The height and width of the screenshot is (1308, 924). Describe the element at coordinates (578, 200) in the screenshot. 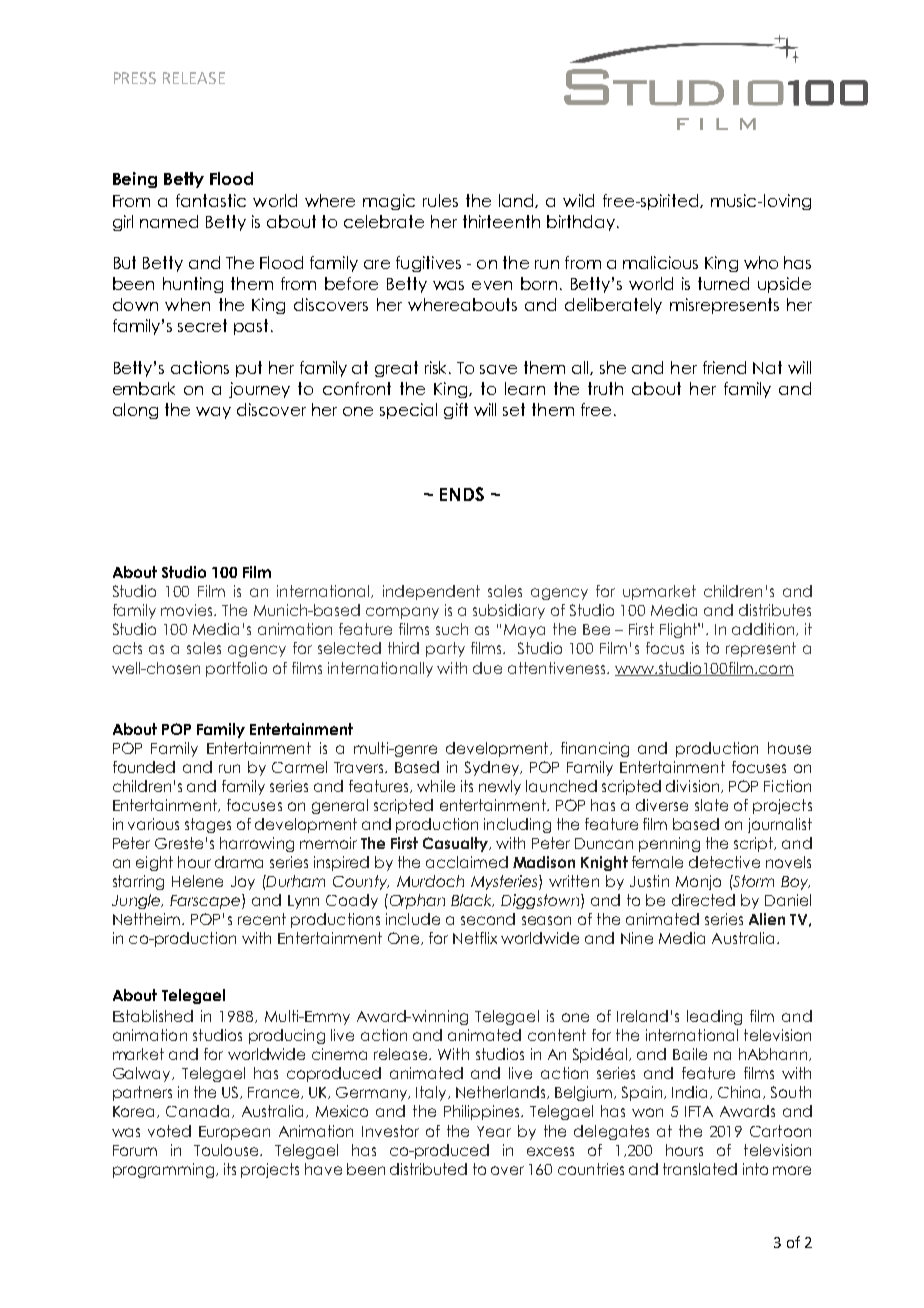

I see `wild` at that location.
